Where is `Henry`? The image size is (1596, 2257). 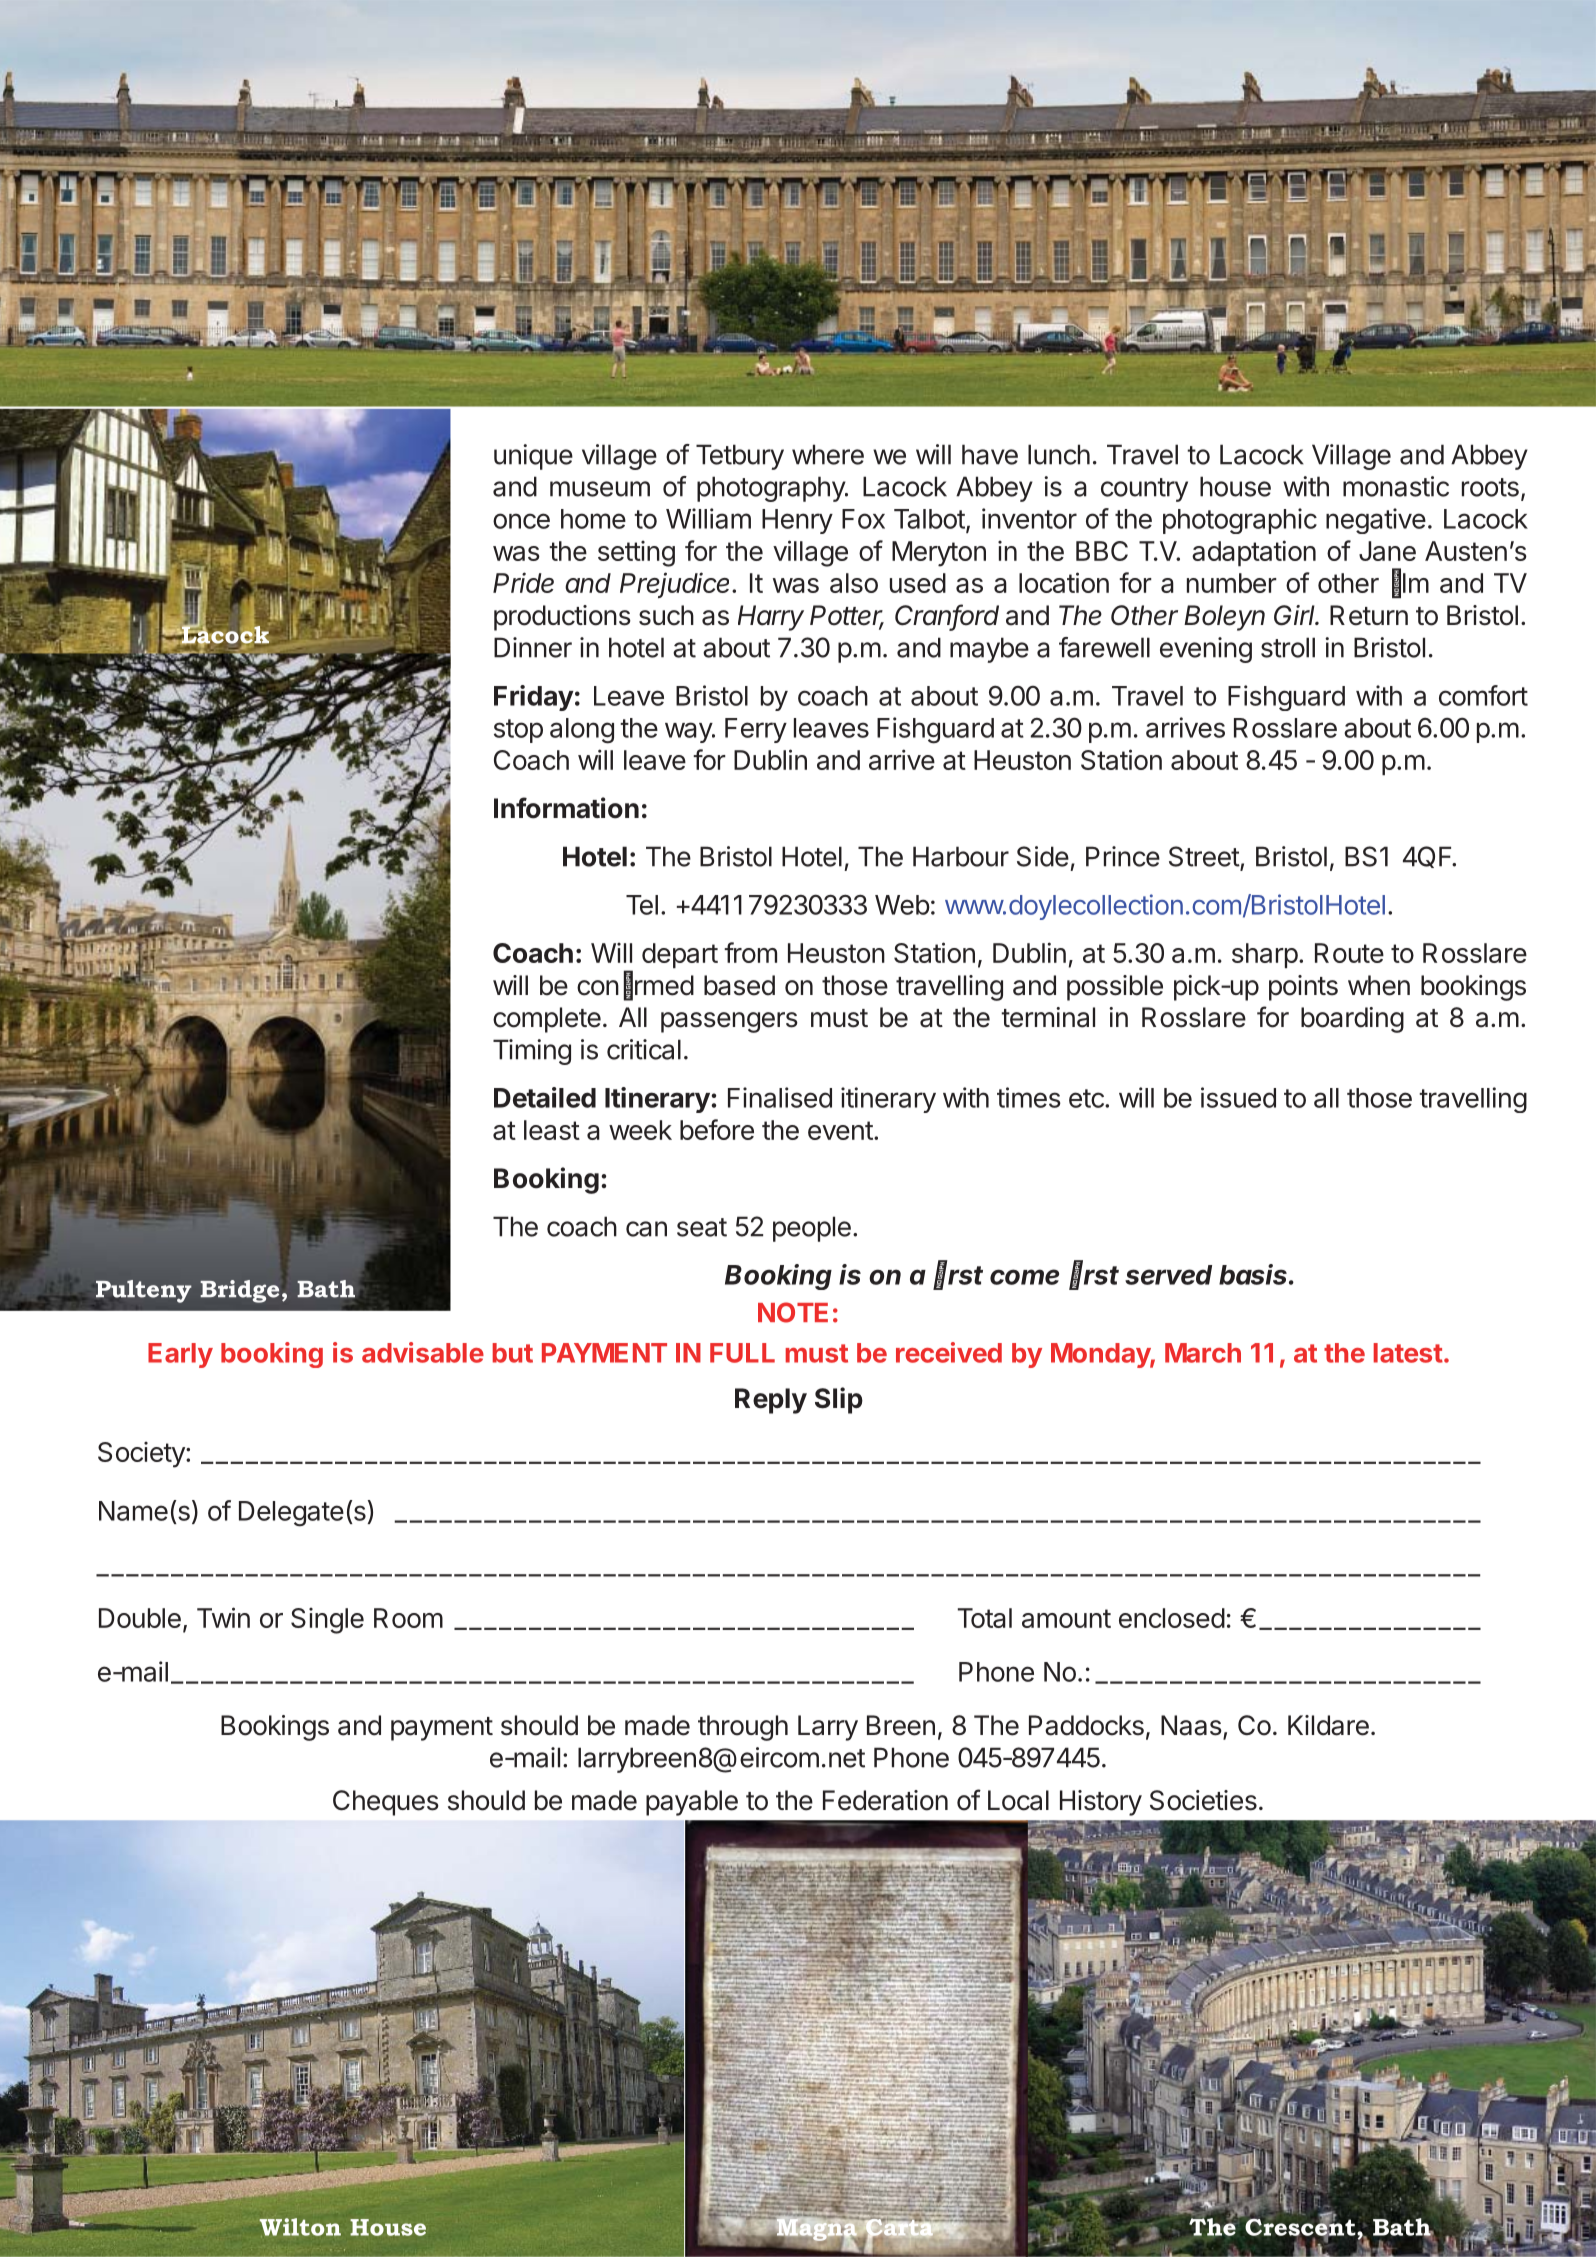
Henry is located at coordinates (797, 521).
